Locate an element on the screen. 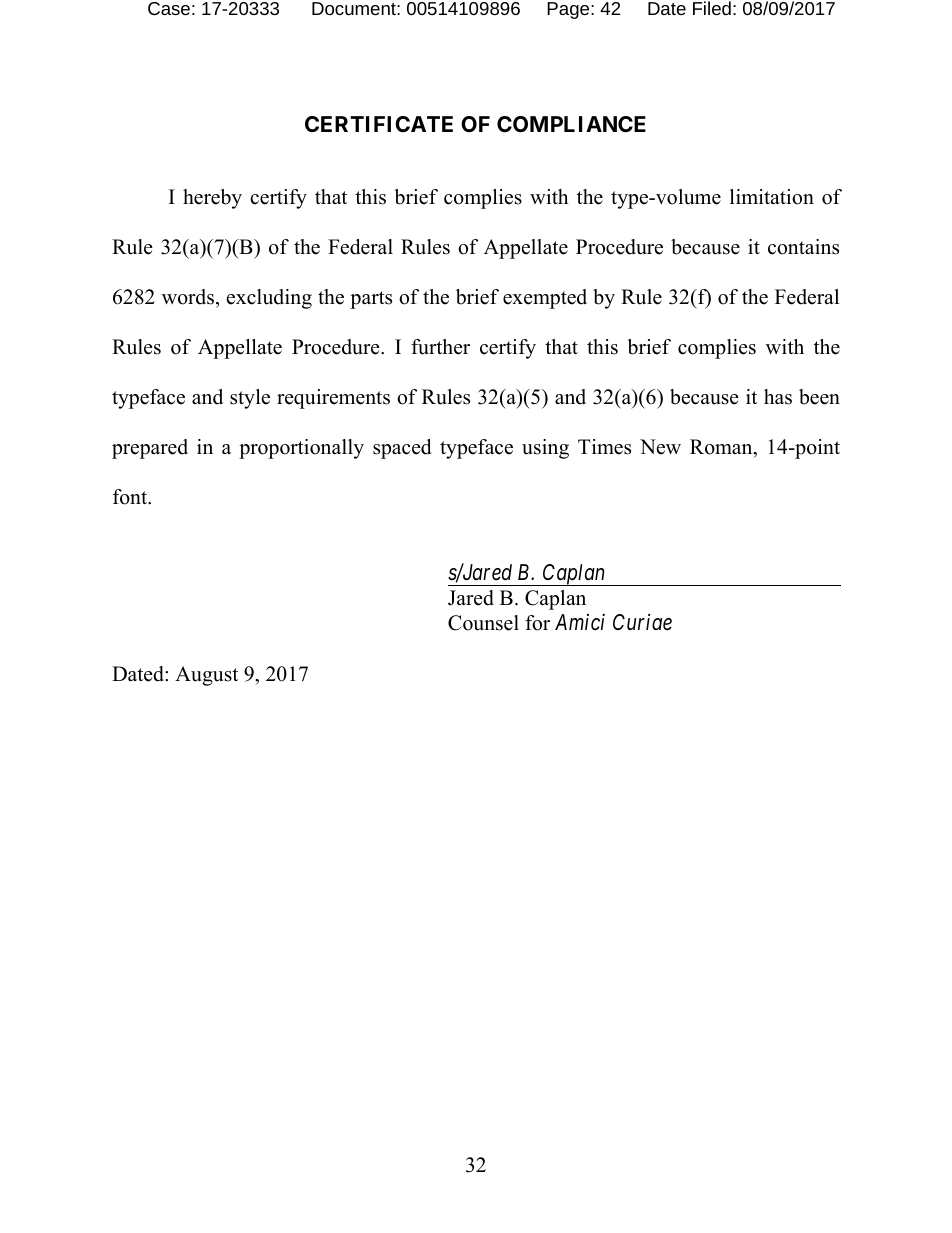 Image resolution: width=952 pixels, height=1233 pixels. Filed is located at coordinates (712, 8).
